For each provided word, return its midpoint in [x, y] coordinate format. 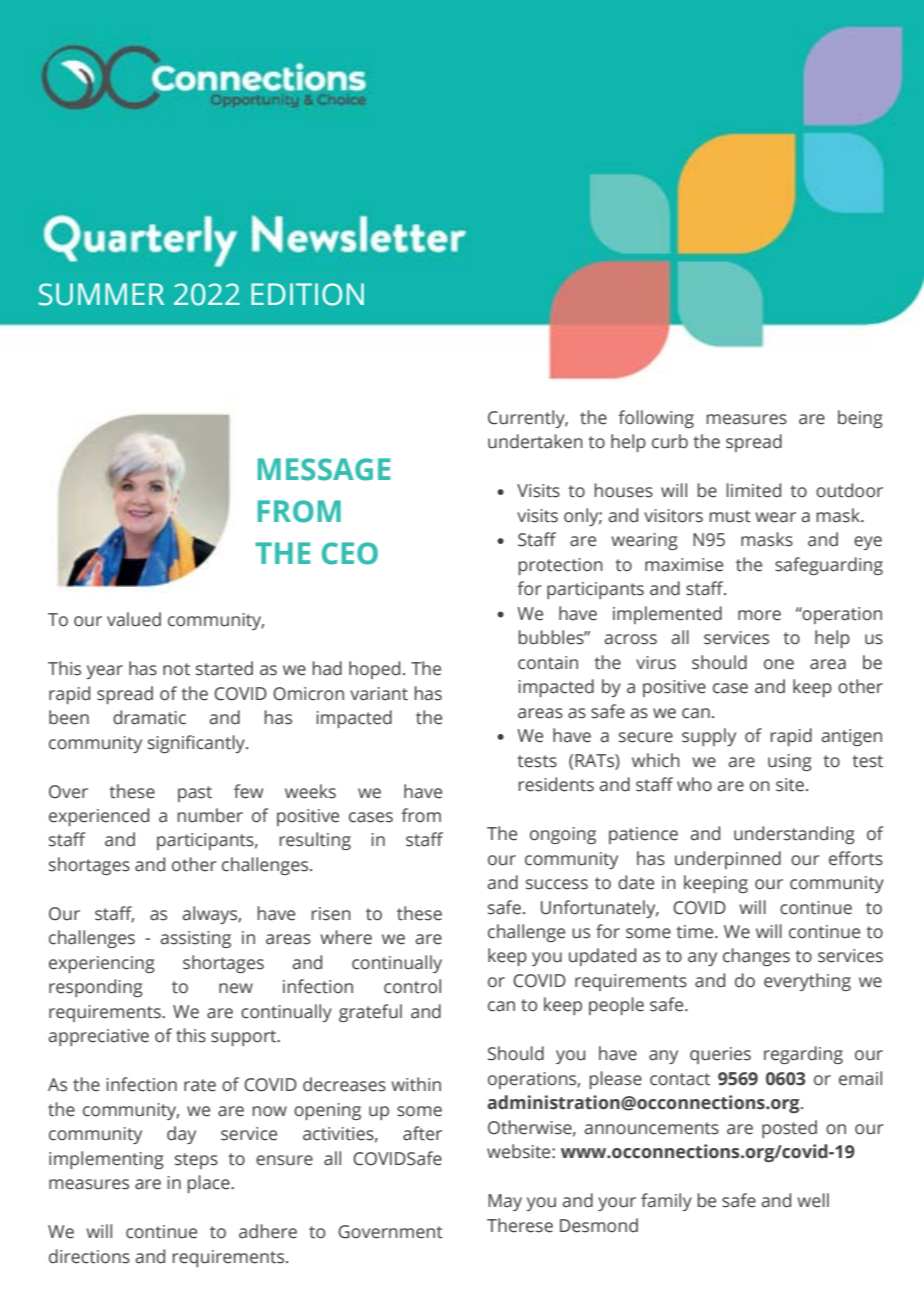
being [860, 419]
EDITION [307, 294]
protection [561, 566]
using [790, 762]
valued [134, 619]
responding [96, 988]
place [210, 1184]
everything [807, 982]
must [730, 516]
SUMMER [101, 294]
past [195, 794]
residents [556, 784]
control [412, 986]
